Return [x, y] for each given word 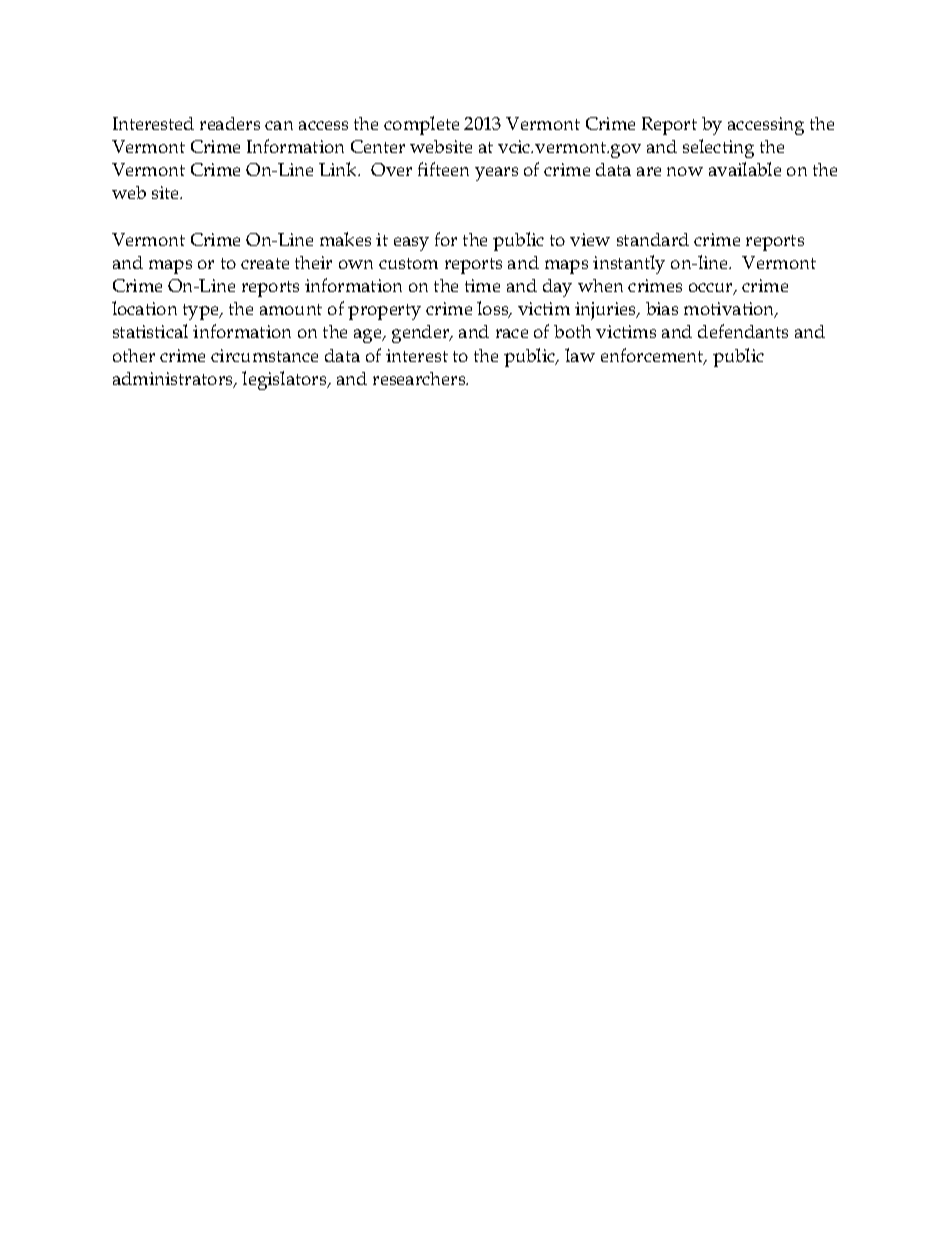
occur [712, 289]
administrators [174, 380]
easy [411, 244]
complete [421, 125]
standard [653, 239]
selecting [718, 148]
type [202, 312]
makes [345, 239]
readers [230, 123]
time [482, 285]
